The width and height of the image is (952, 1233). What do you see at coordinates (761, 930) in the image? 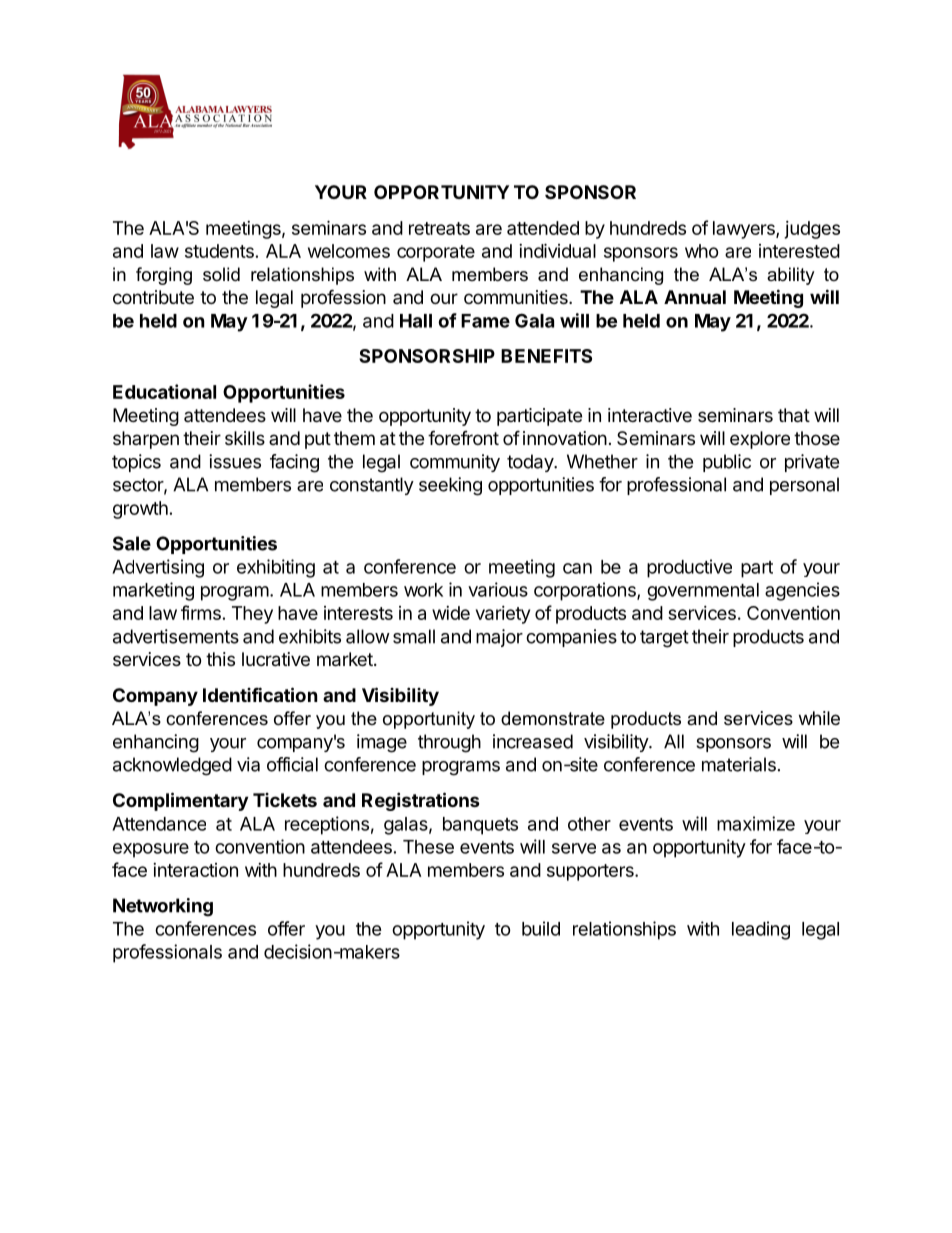
I see `leading` at bounding box center [761, 930].
